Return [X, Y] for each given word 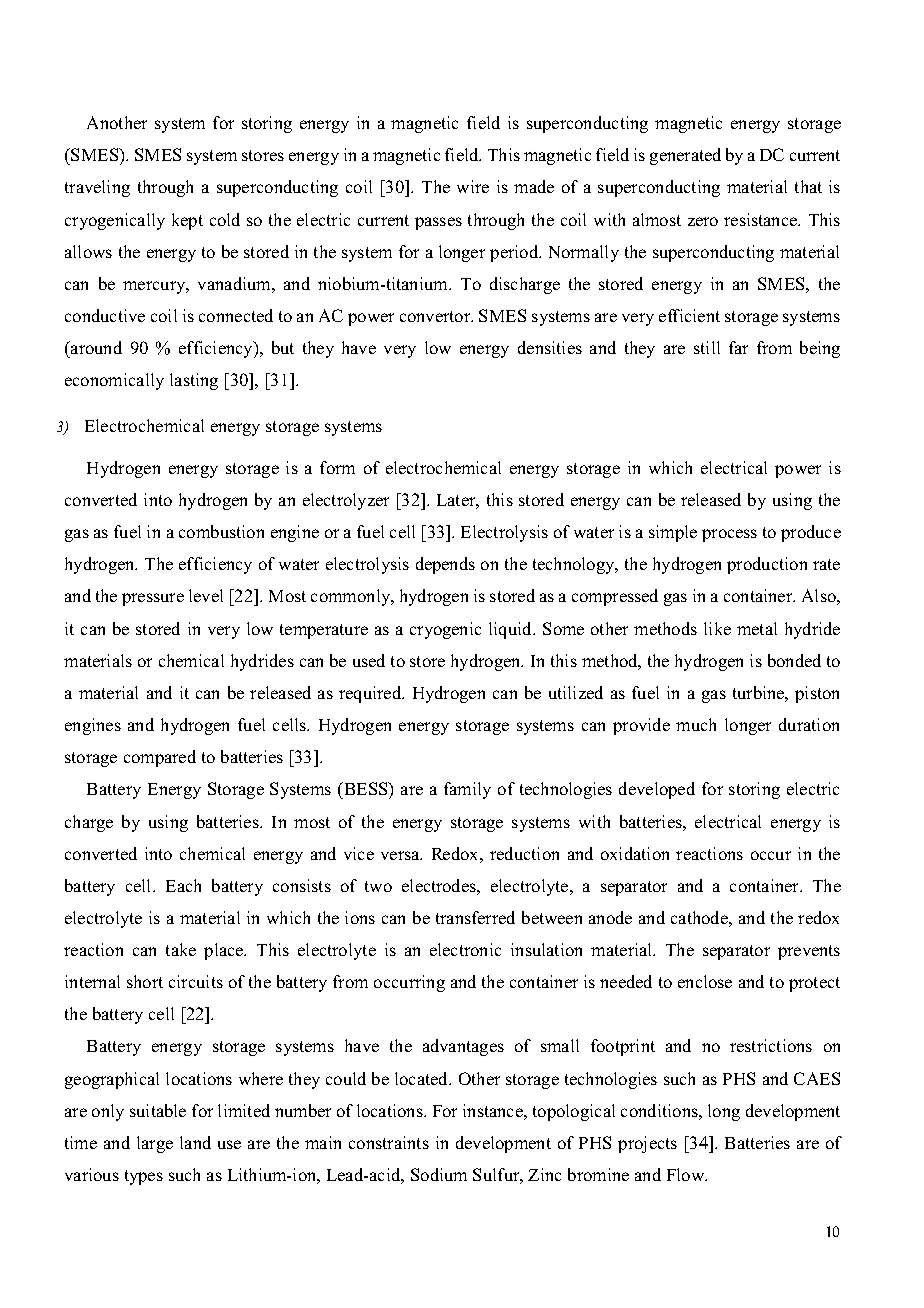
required [371, 694]
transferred [475, 917]
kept [187, 221]
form [337, 467]
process [729, 535]
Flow [687, 1174]
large [155, 1144]
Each [183, 885]
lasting [194, 381]
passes [438, 223]
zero [703, 221]
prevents [809, 952]
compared [160, 758]
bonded [794, 660]
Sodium [439, 1174]
